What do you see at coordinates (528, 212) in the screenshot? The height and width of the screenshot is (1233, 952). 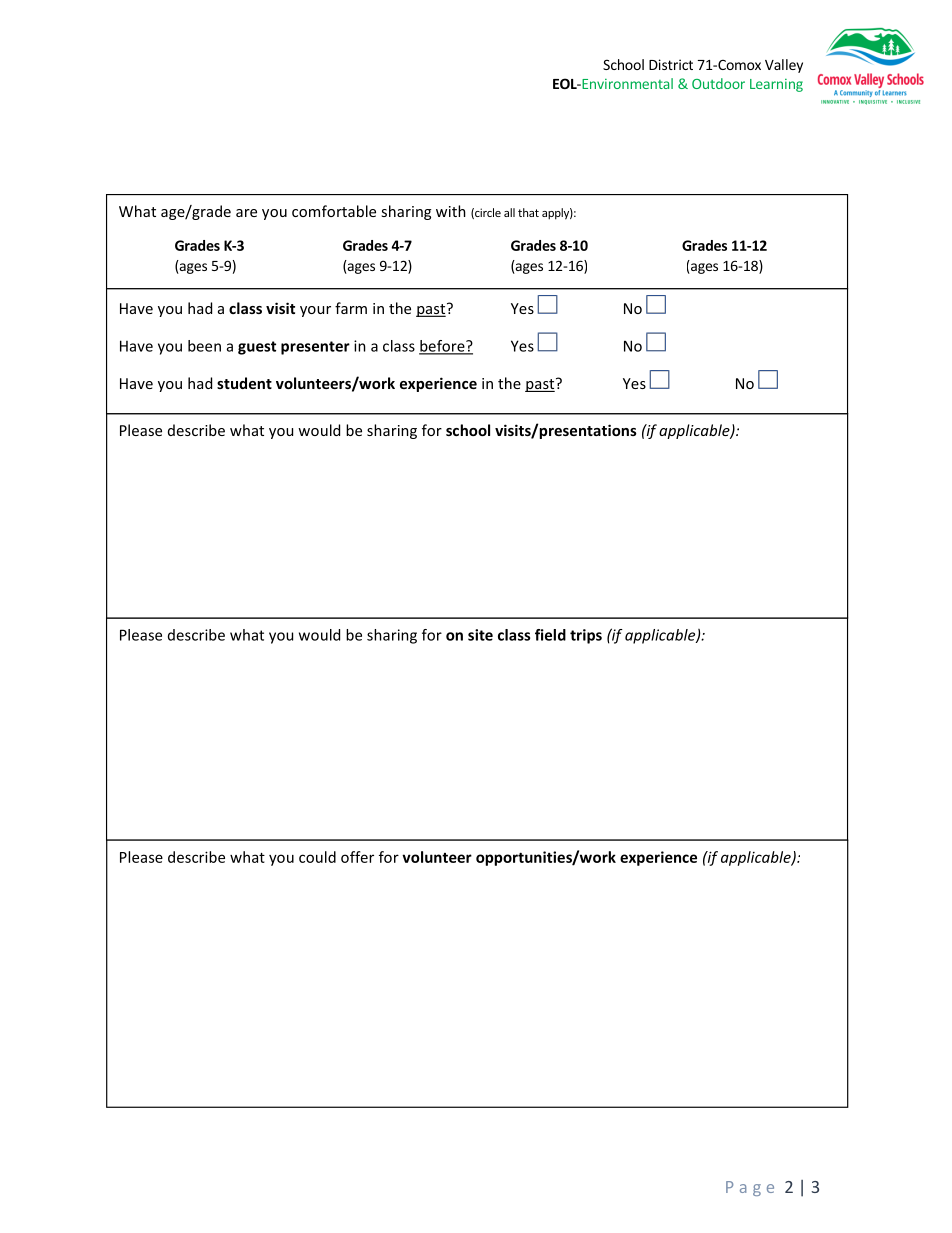 I see `that` at bounding box center [528, 212].
